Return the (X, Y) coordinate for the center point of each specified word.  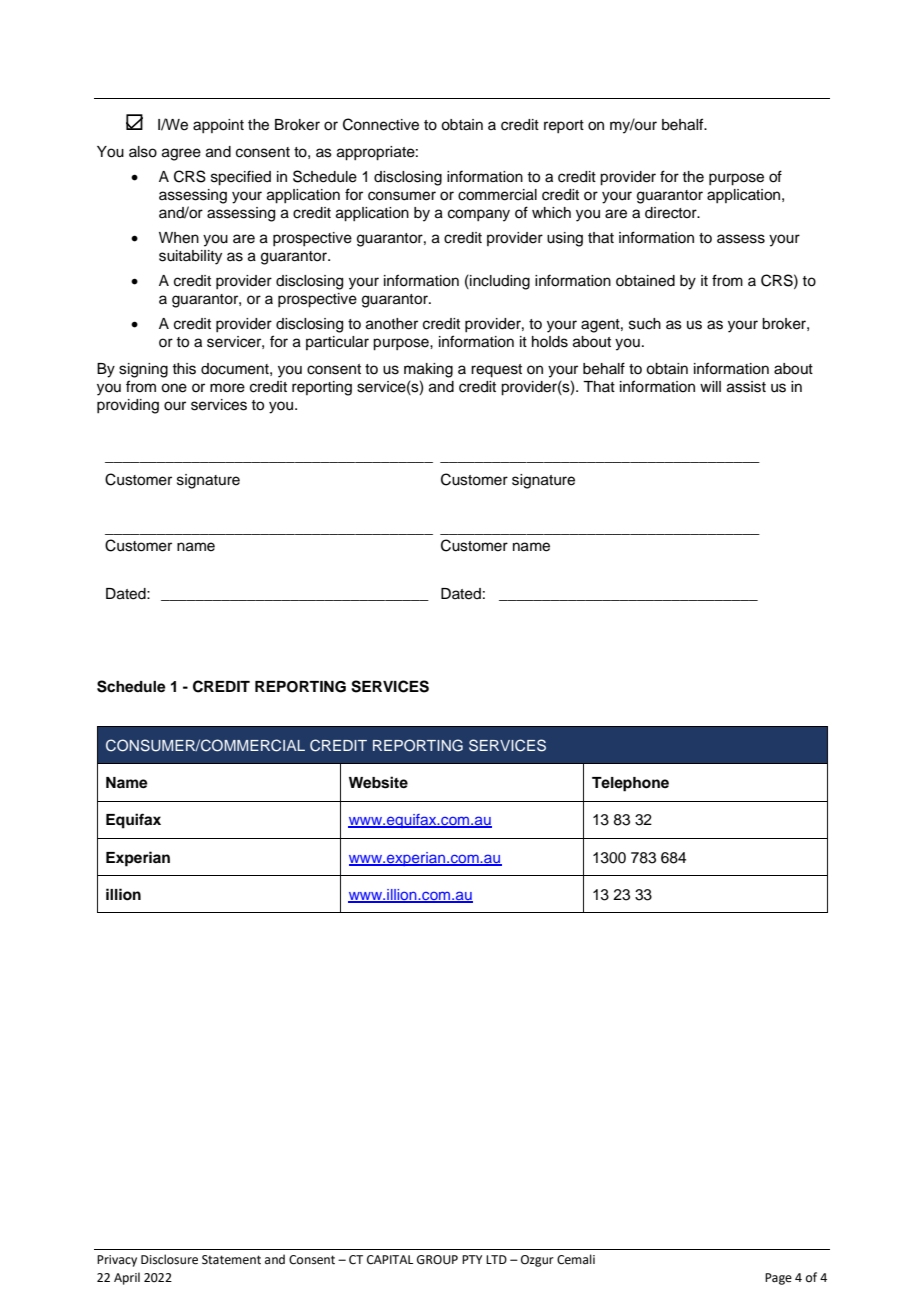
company (479, 215)
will (710, 386)
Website (378, 782)
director (672, 213)
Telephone (630, 784)
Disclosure (169, 1259)
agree (181, 154)
